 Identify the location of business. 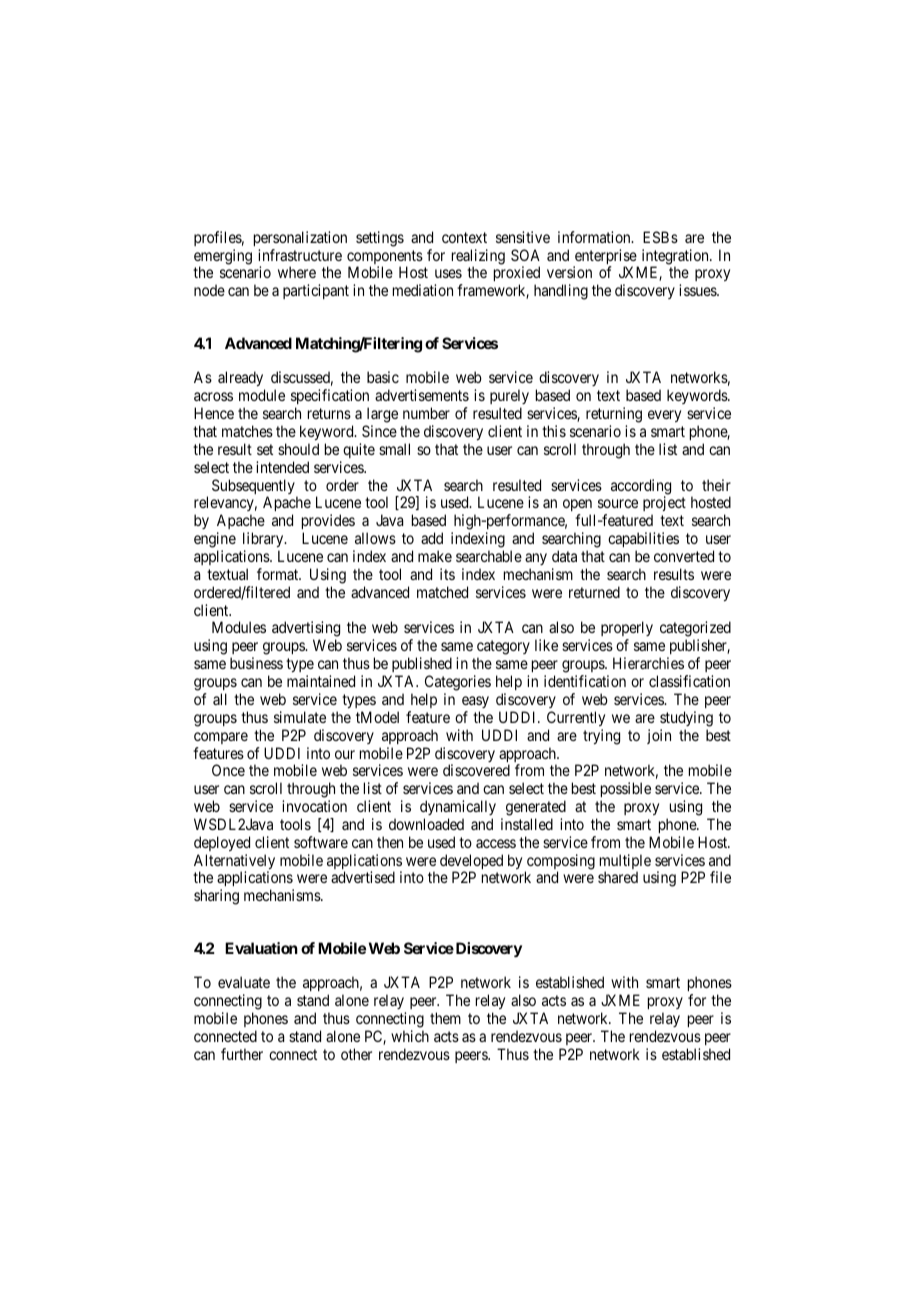
(256, 663).
